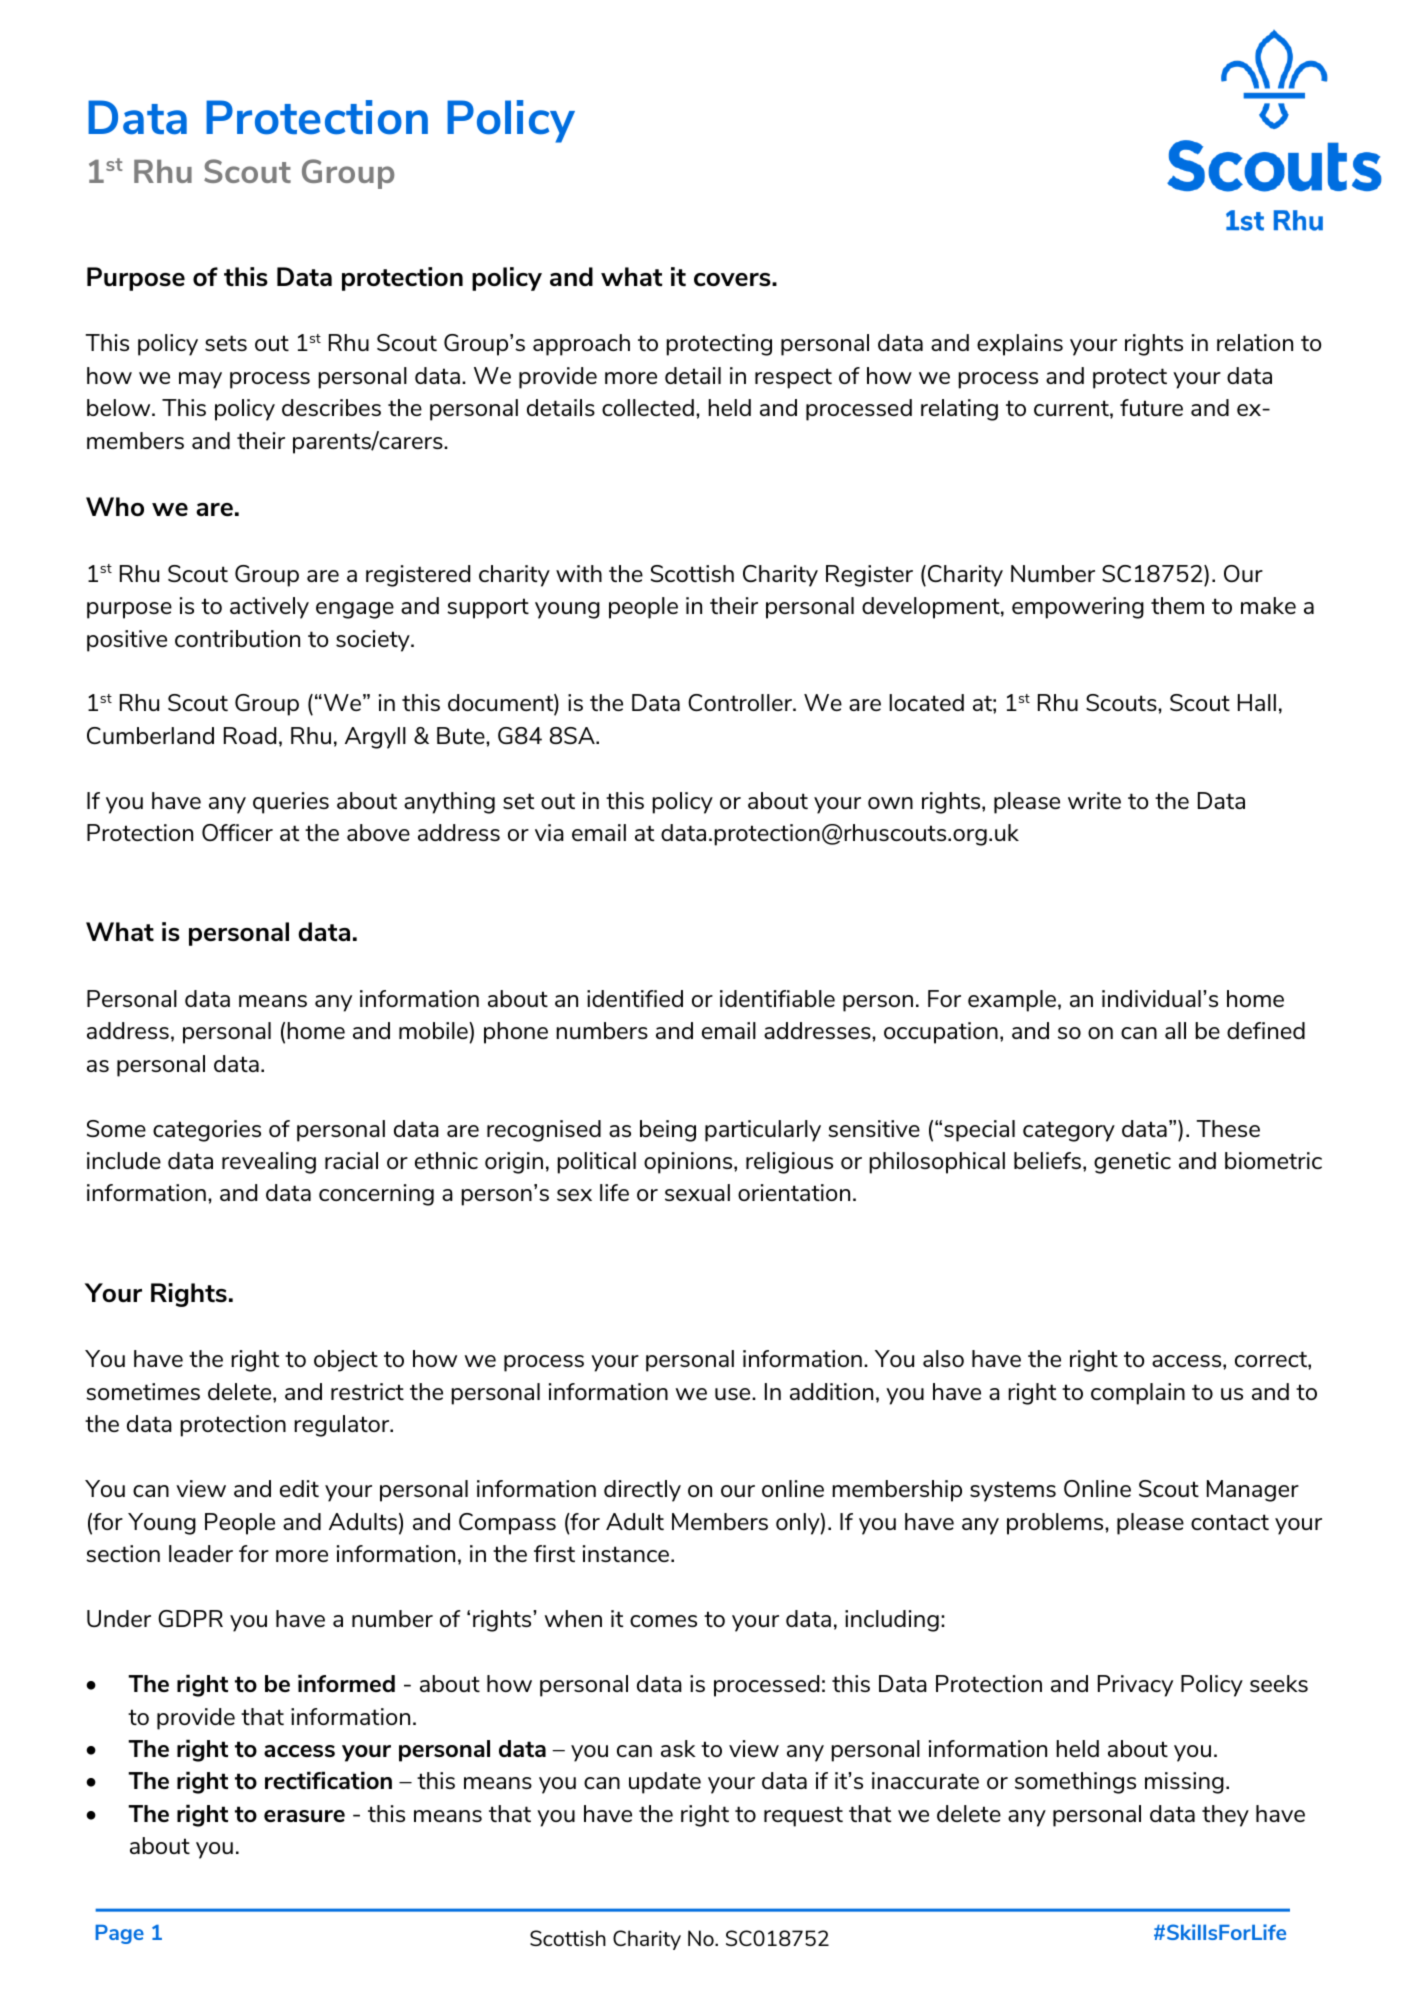 This screenshot has height=2004, width=1416. Describe the element at coordinates (668, 1131) in the screenshot. I see `being` at that location.
